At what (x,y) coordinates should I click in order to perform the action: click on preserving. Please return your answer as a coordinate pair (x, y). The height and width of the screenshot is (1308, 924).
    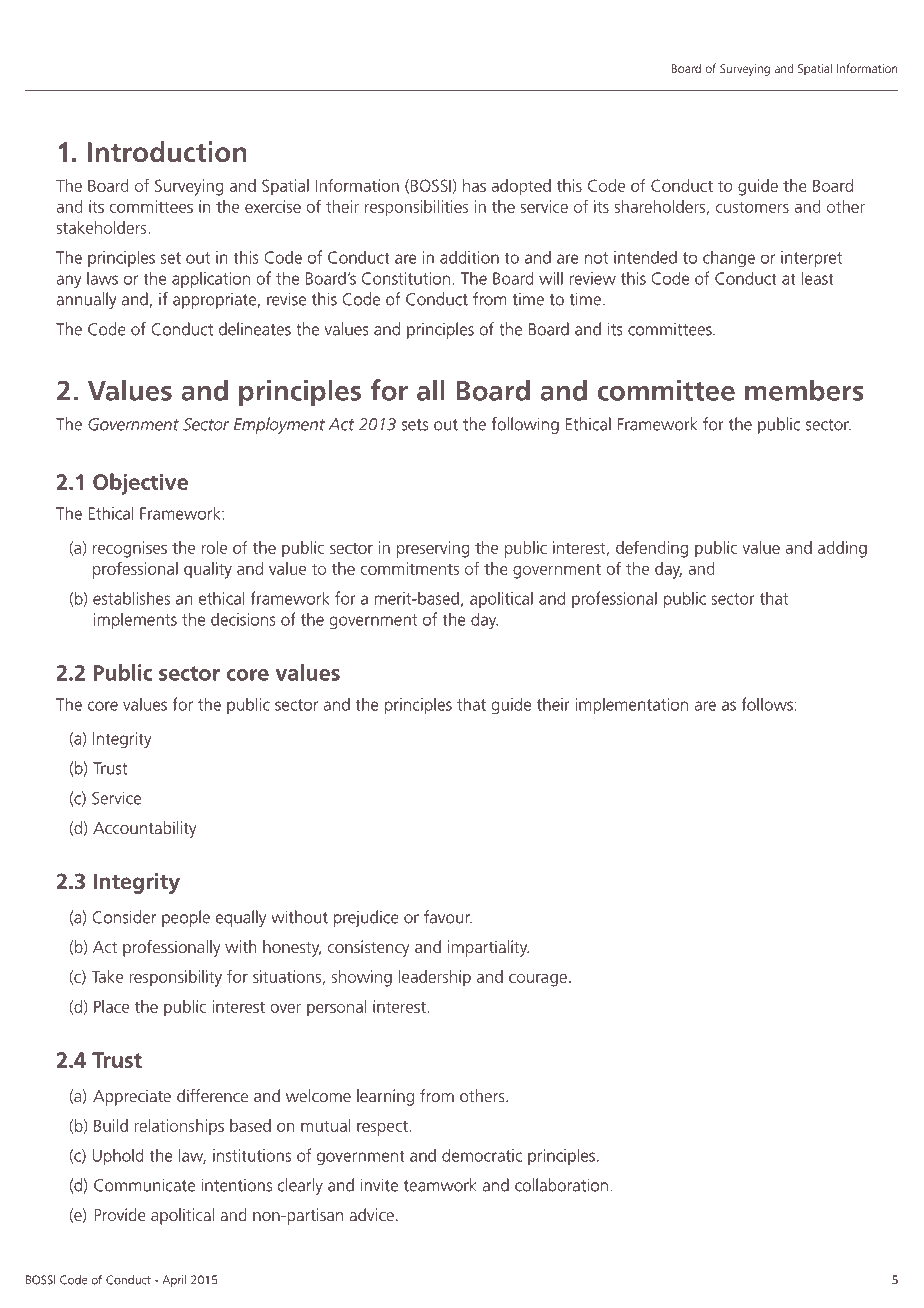
    Looking at the image, I should click on (433, 549).
